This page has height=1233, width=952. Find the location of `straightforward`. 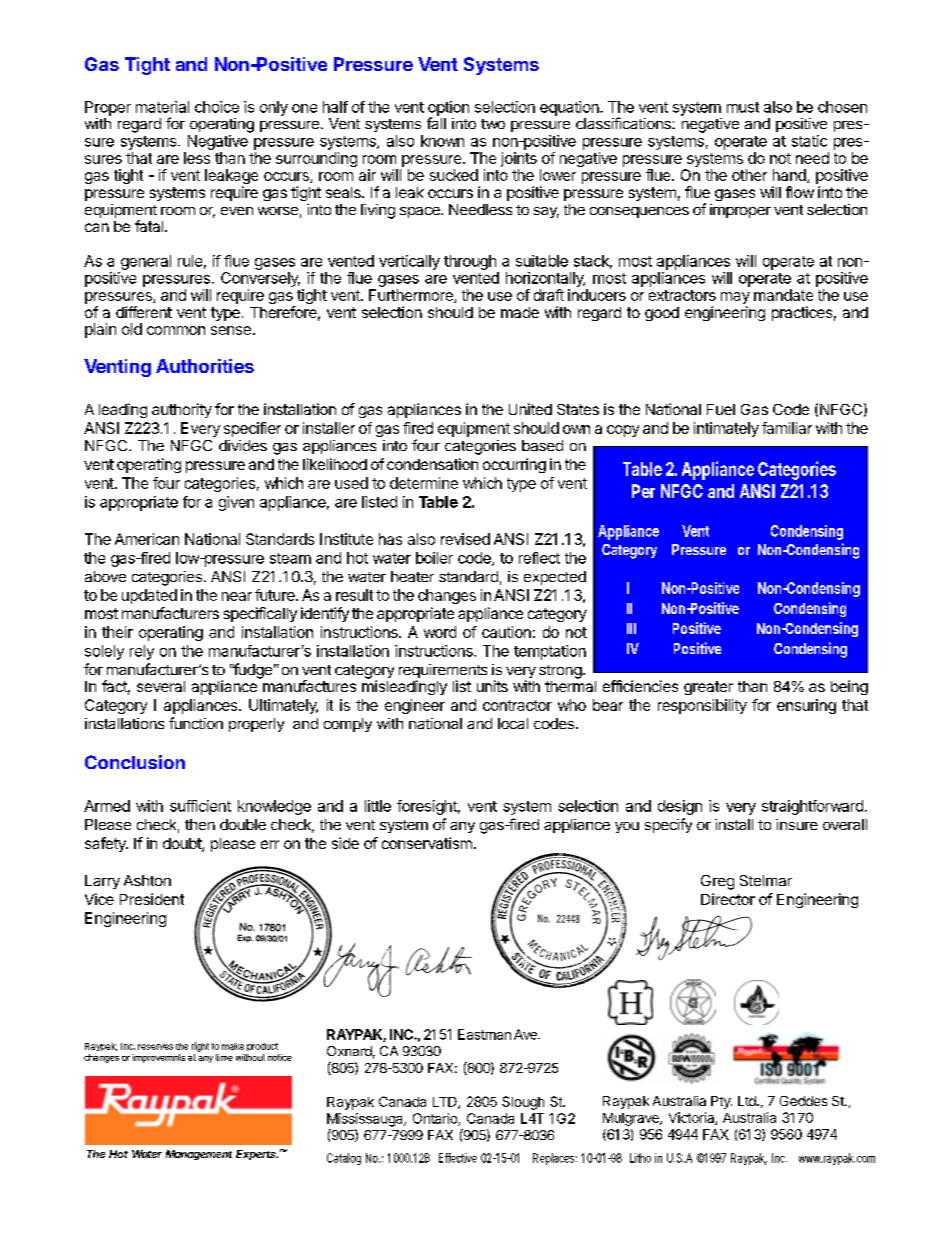

straightforward is located at coordinates (812, 807).
